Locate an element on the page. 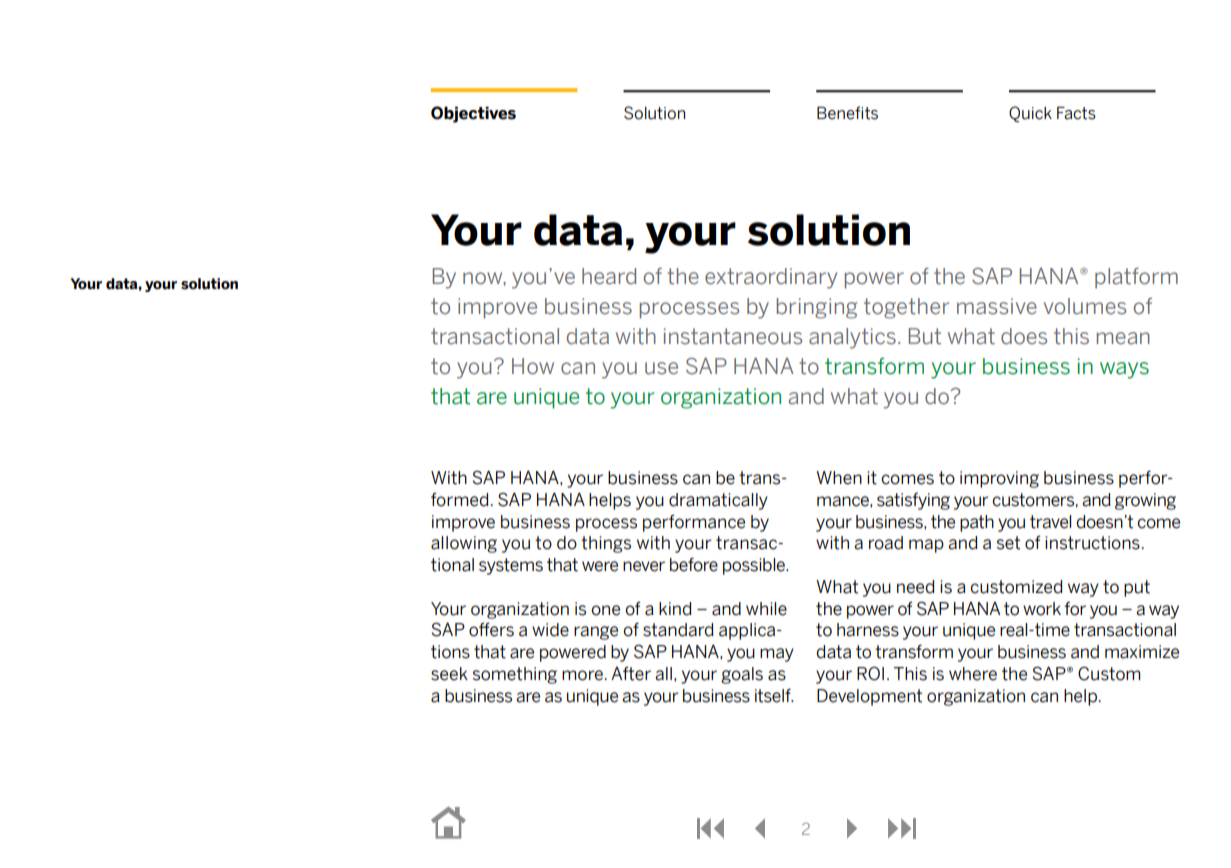 The width and height of the document is (1231, 868). itself is located at coordinates (774, 696).
